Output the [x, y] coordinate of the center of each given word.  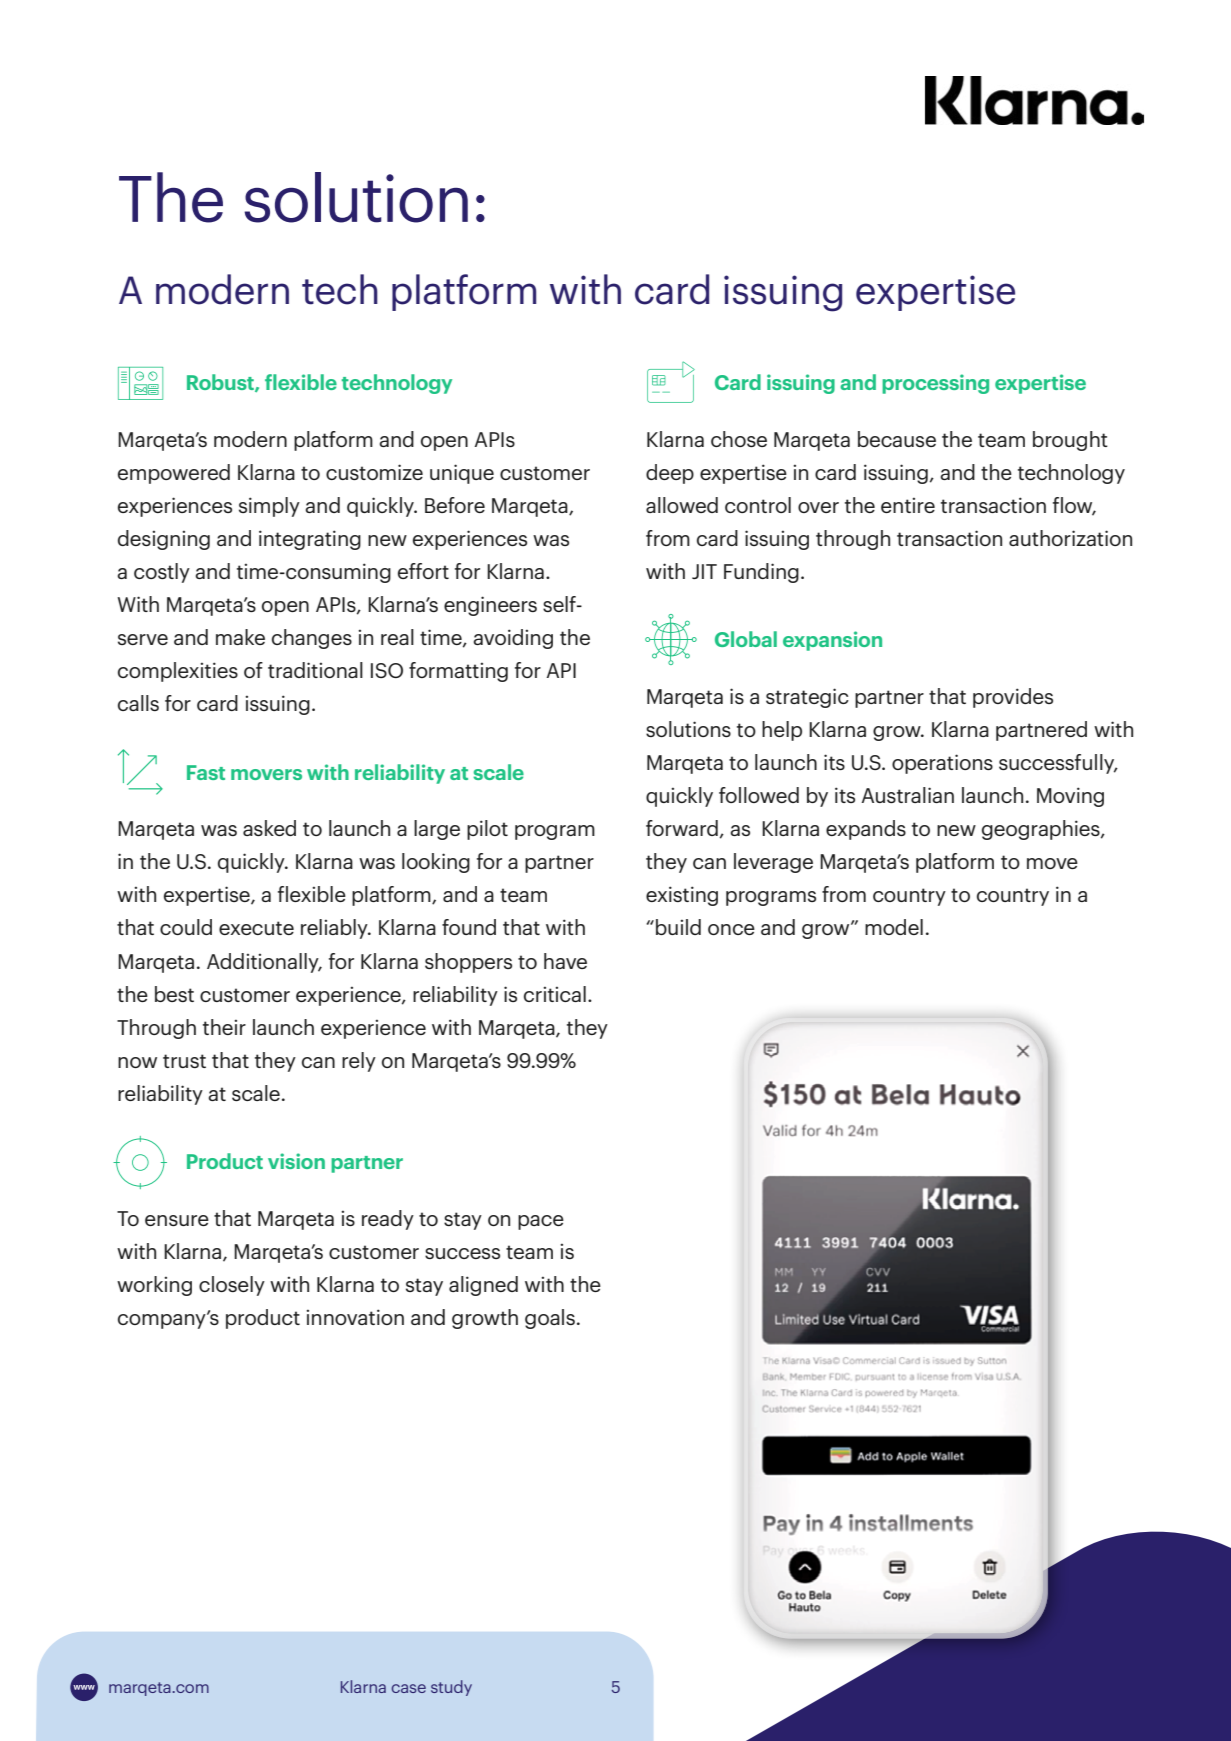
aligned [483, 1286]
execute [256, 928]
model [894, 927]
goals [550, 1319]
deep [670, 474]
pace [541, 1222]
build [678, 927]
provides [1013, 698]
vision [296, 1161]
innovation [355, 1317]
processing [935, 384]
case [408, 1688]
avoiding [513, 639]
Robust [221, 383]
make [240, 637]
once [731, 929]
